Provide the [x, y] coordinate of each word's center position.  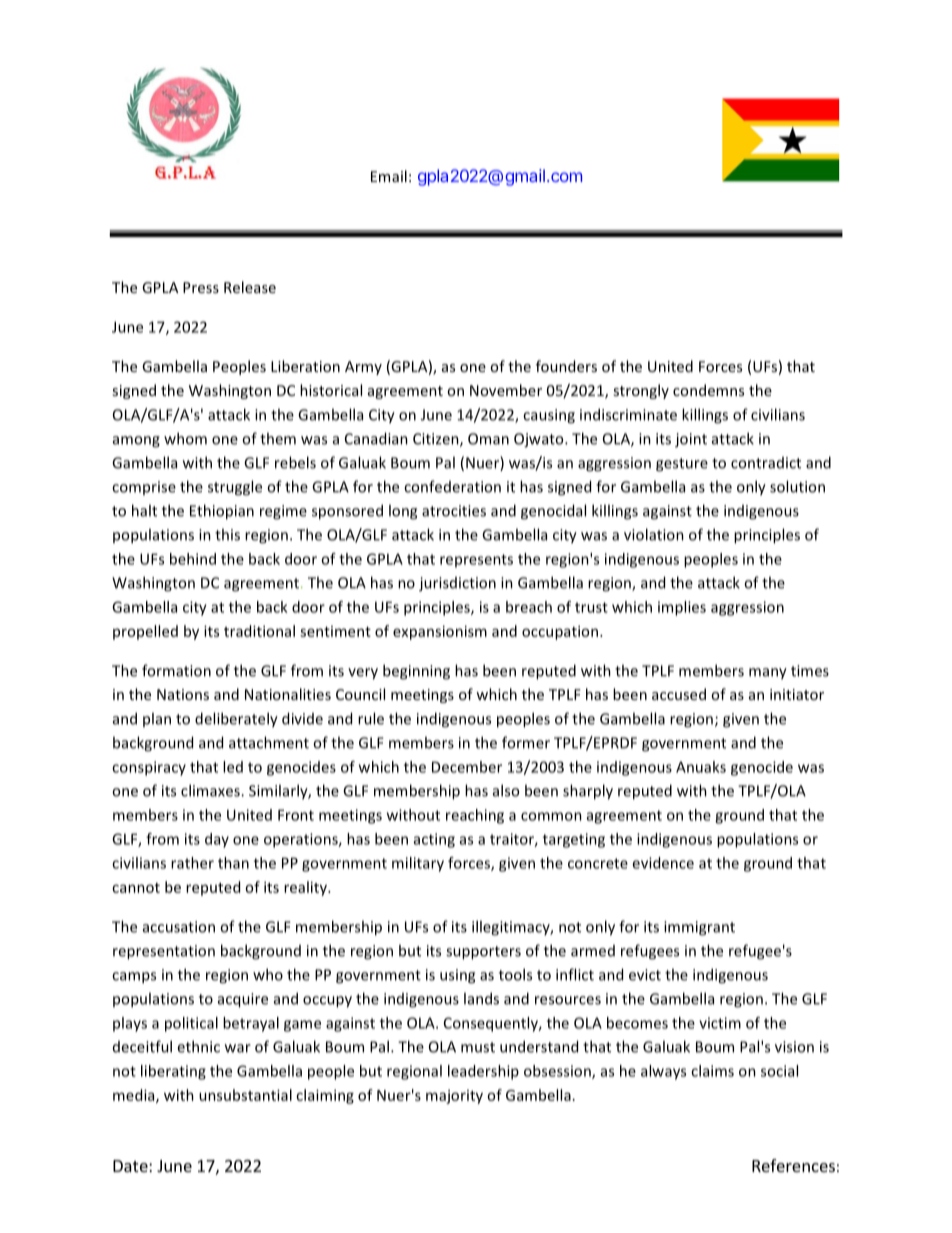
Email [389, 176]
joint [691, 440]
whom [185, 438]
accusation [179, 927]
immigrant [699, 928]
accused [679, 694]
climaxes [211, 790]
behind [193, 559]
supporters [483, 953]
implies [682, 608]
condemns [708, 390]
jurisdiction [457, 584]
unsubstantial [245, 1095]
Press [201, 287]
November [506, 390]
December [467, 767]
